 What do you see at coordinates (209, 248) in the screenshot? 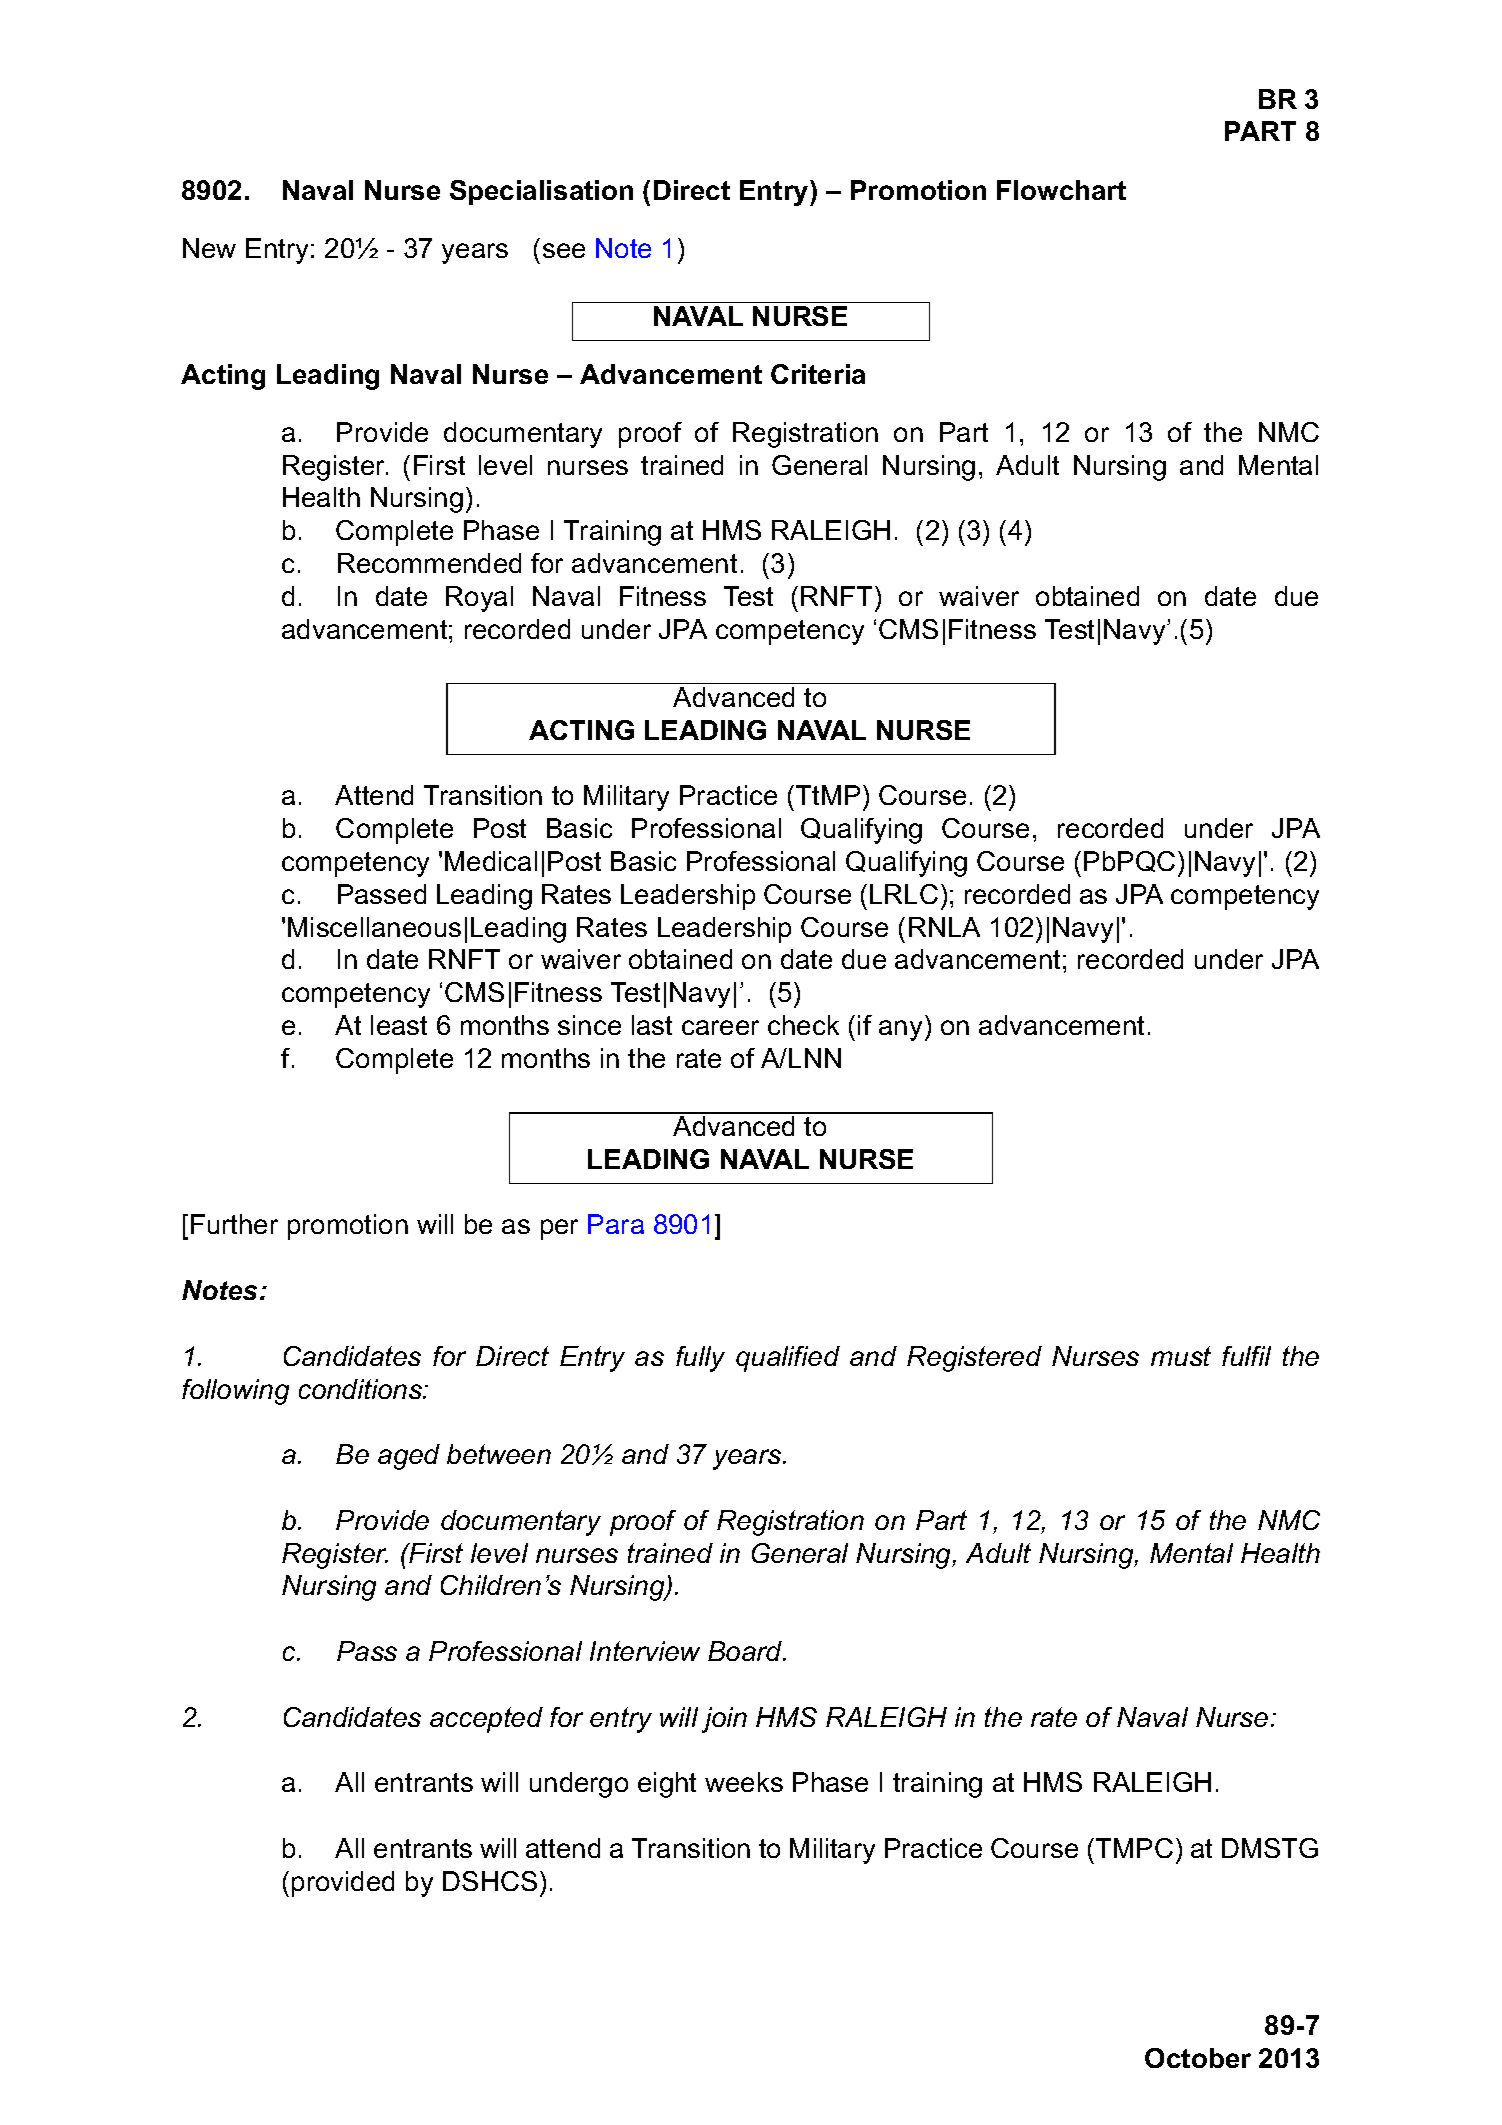
I see `New` at bounding box center [209, 248].
